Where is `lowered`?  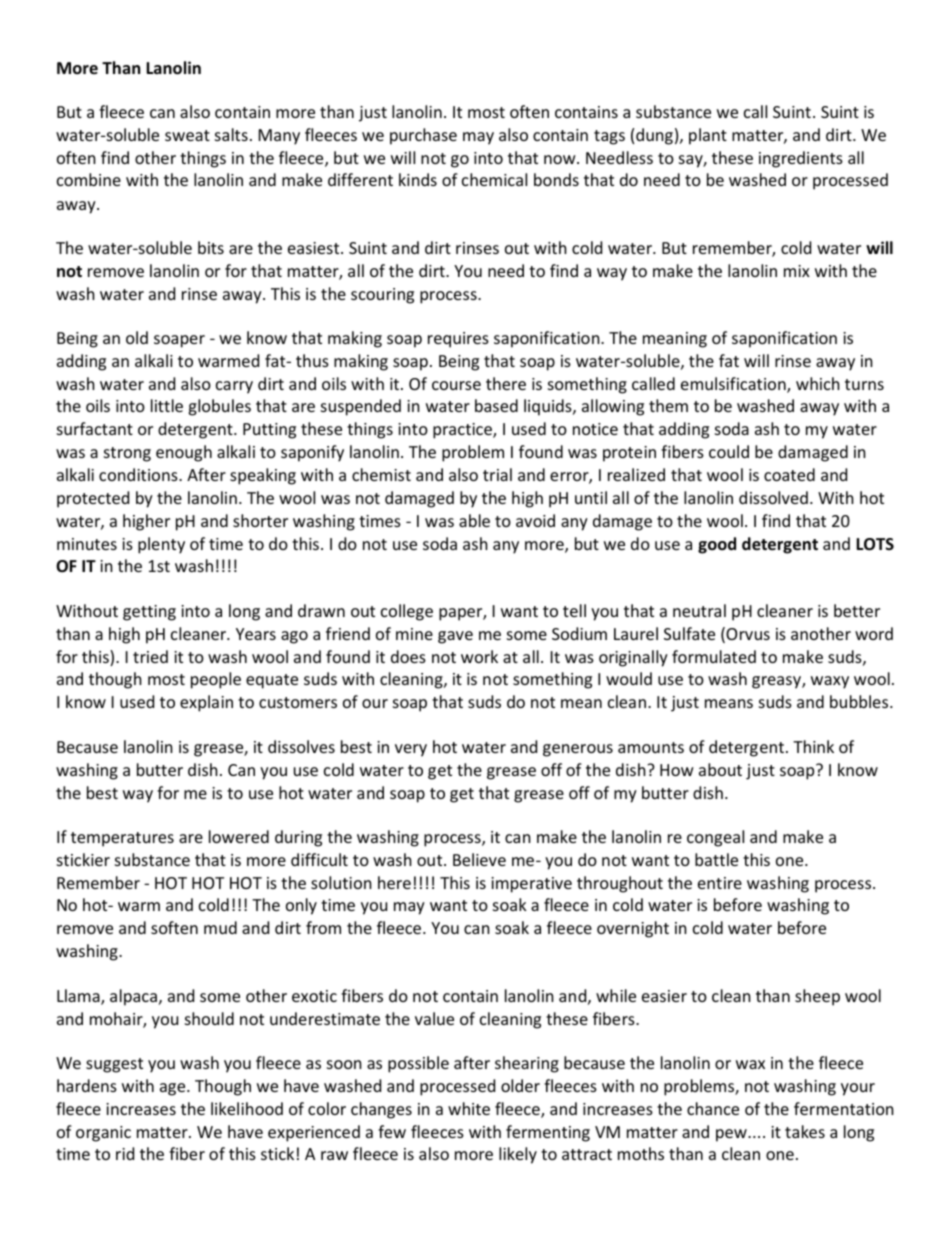 lowered is located at coordinates (239, 836).
